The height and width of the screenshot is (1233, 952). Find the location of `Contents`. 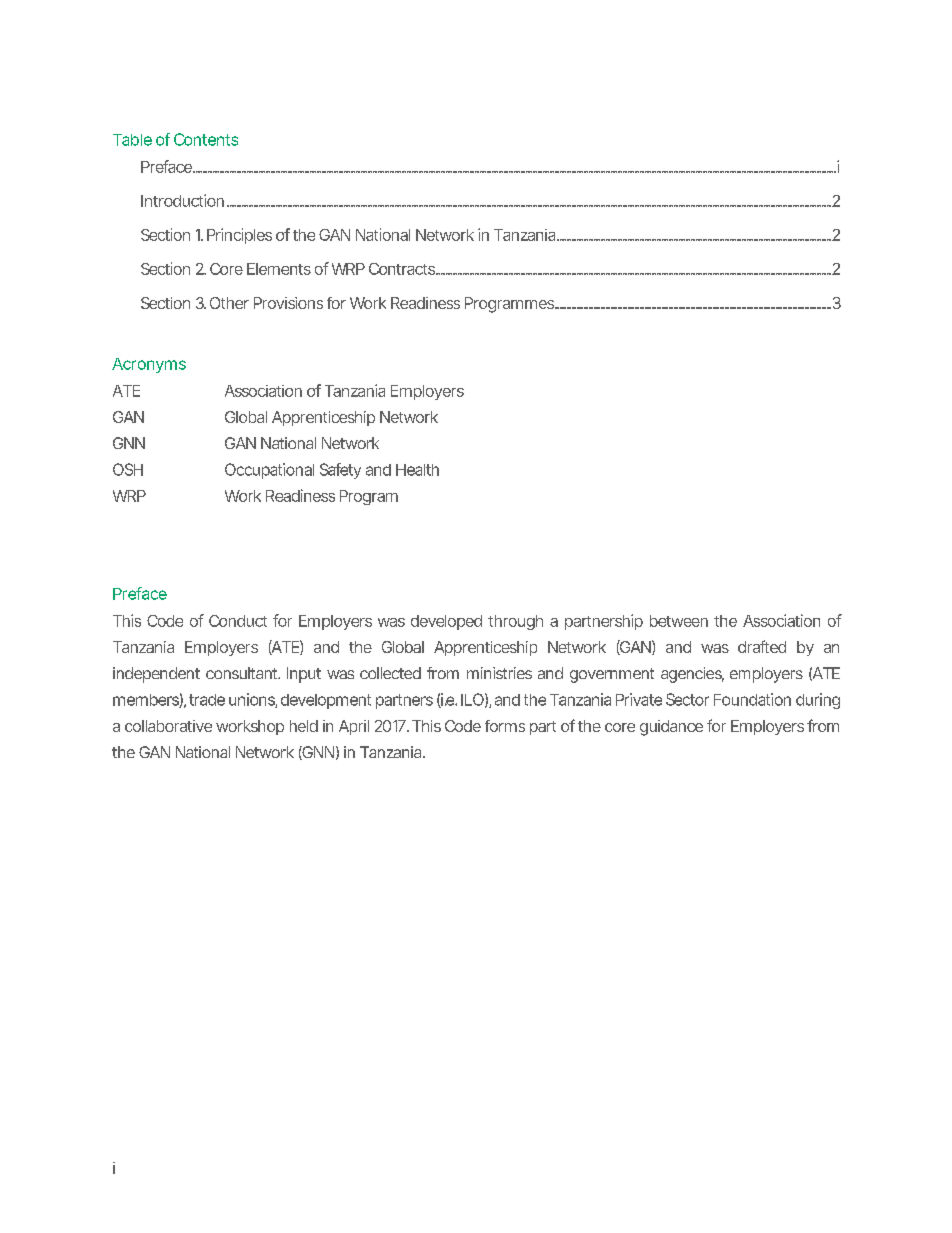

Contents is located at coordinates (206, 139).
